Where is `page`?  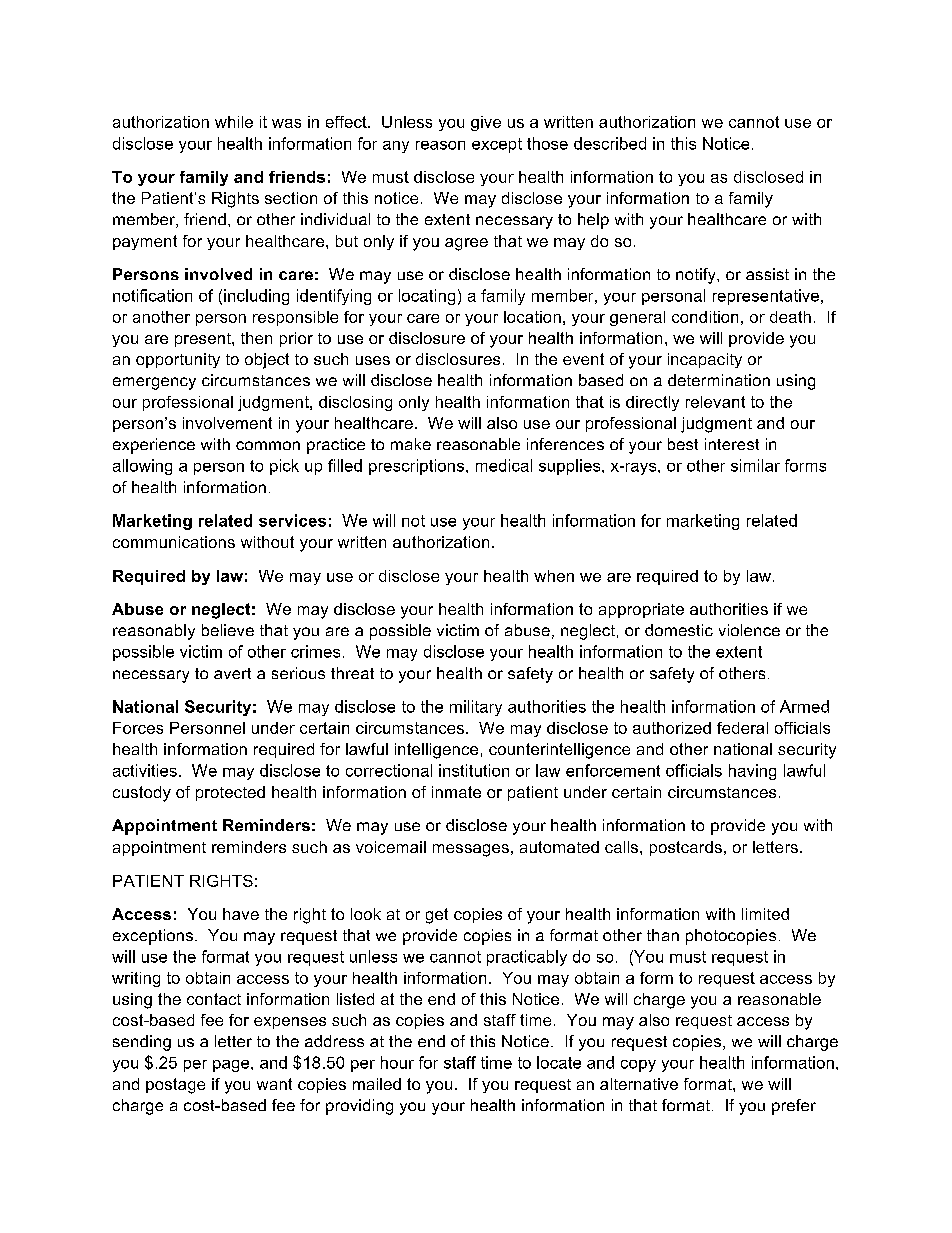
page is located at coordinates (232, 1066).
